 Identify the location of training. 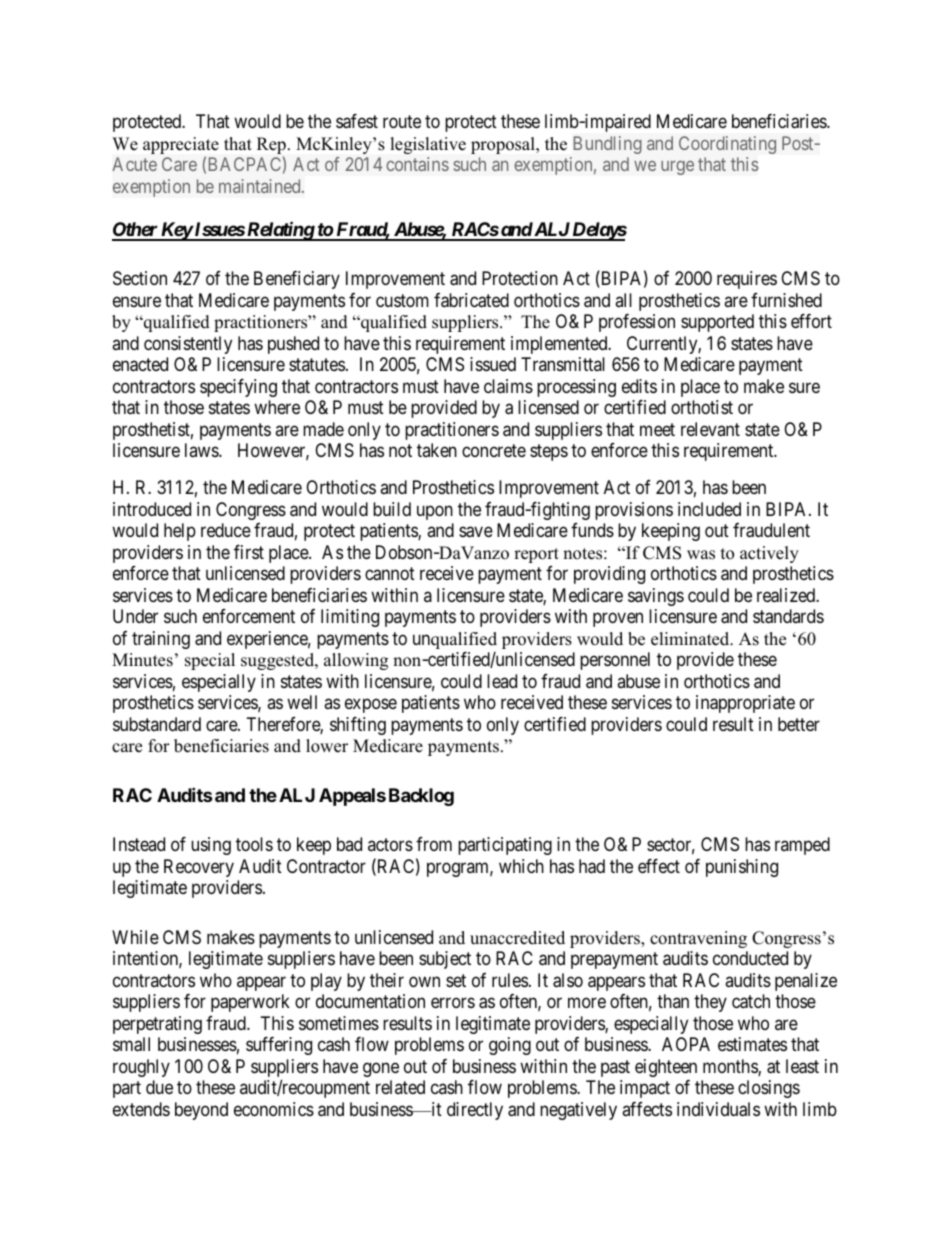
(161, 640).
